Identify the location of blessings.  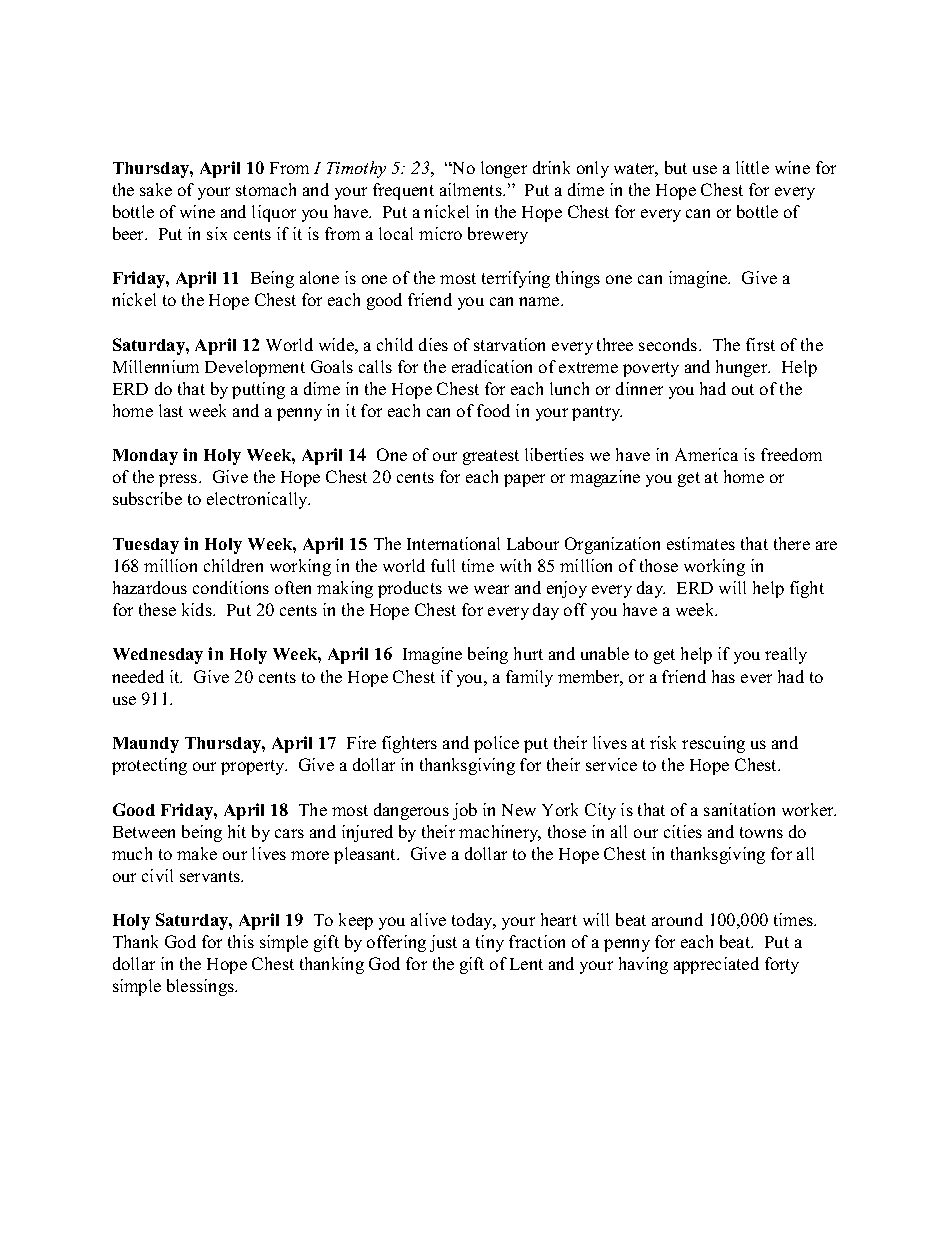
(202, 987).
